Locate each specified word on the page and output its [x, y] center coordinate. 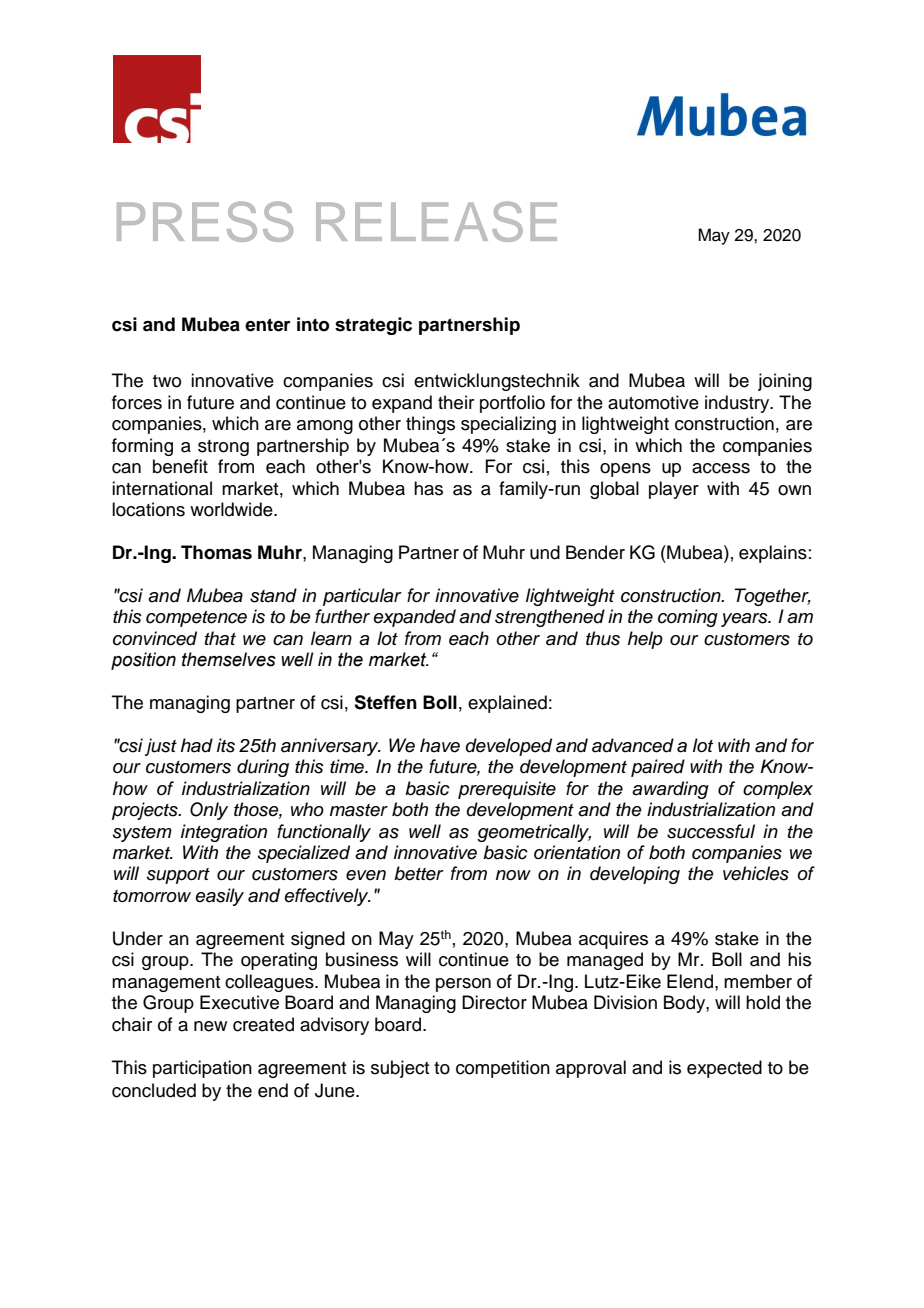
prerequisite [507, 790]
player [674, 490]
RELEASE [436, 221]
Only [209, 811]
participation [202, 1069]
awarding [670, 790]
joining [785, 382]
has [428, 488]
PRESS [205, 221]
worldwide [232, 509]
